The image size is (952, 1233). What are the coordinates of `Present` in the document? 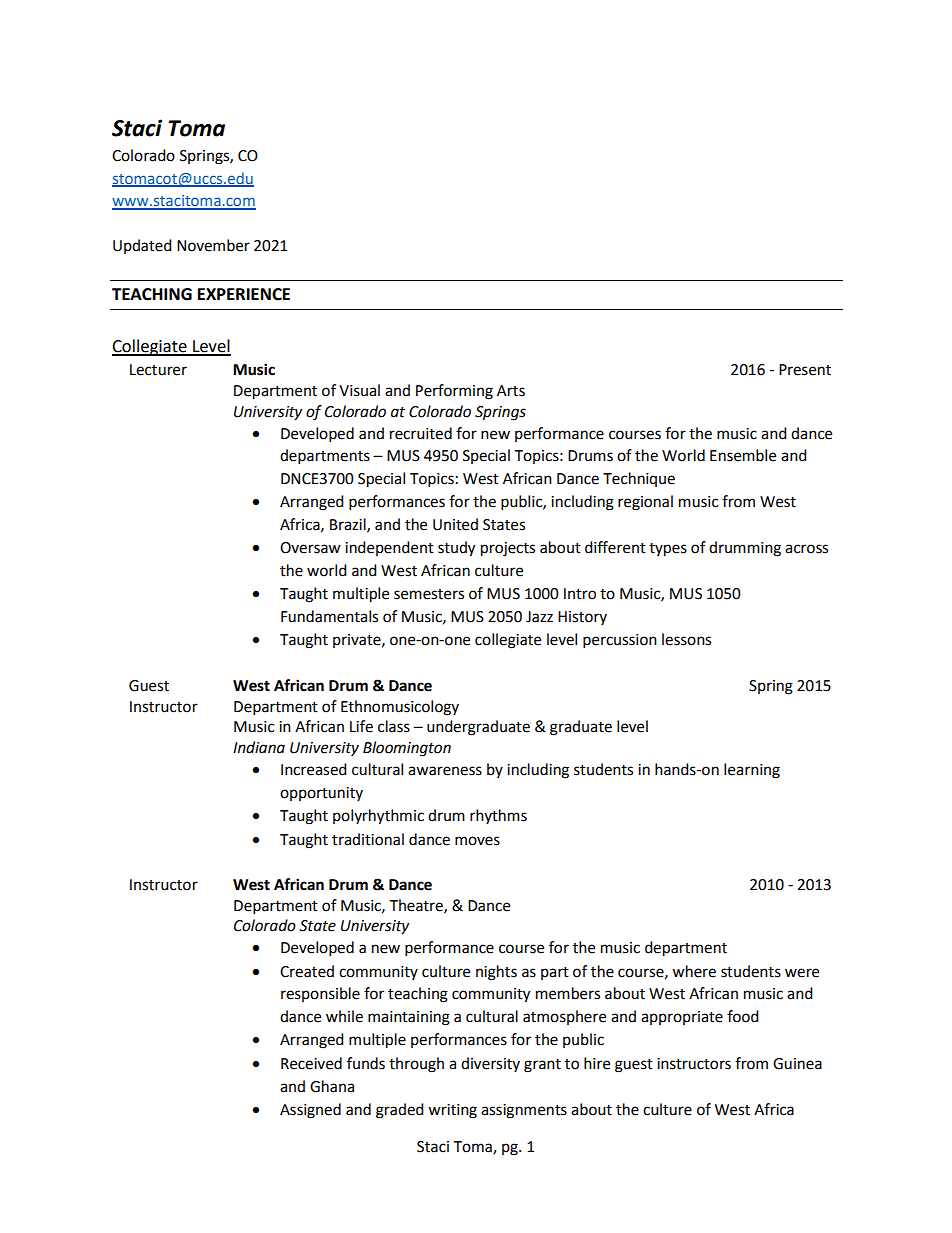 It's located at (805, 370).
